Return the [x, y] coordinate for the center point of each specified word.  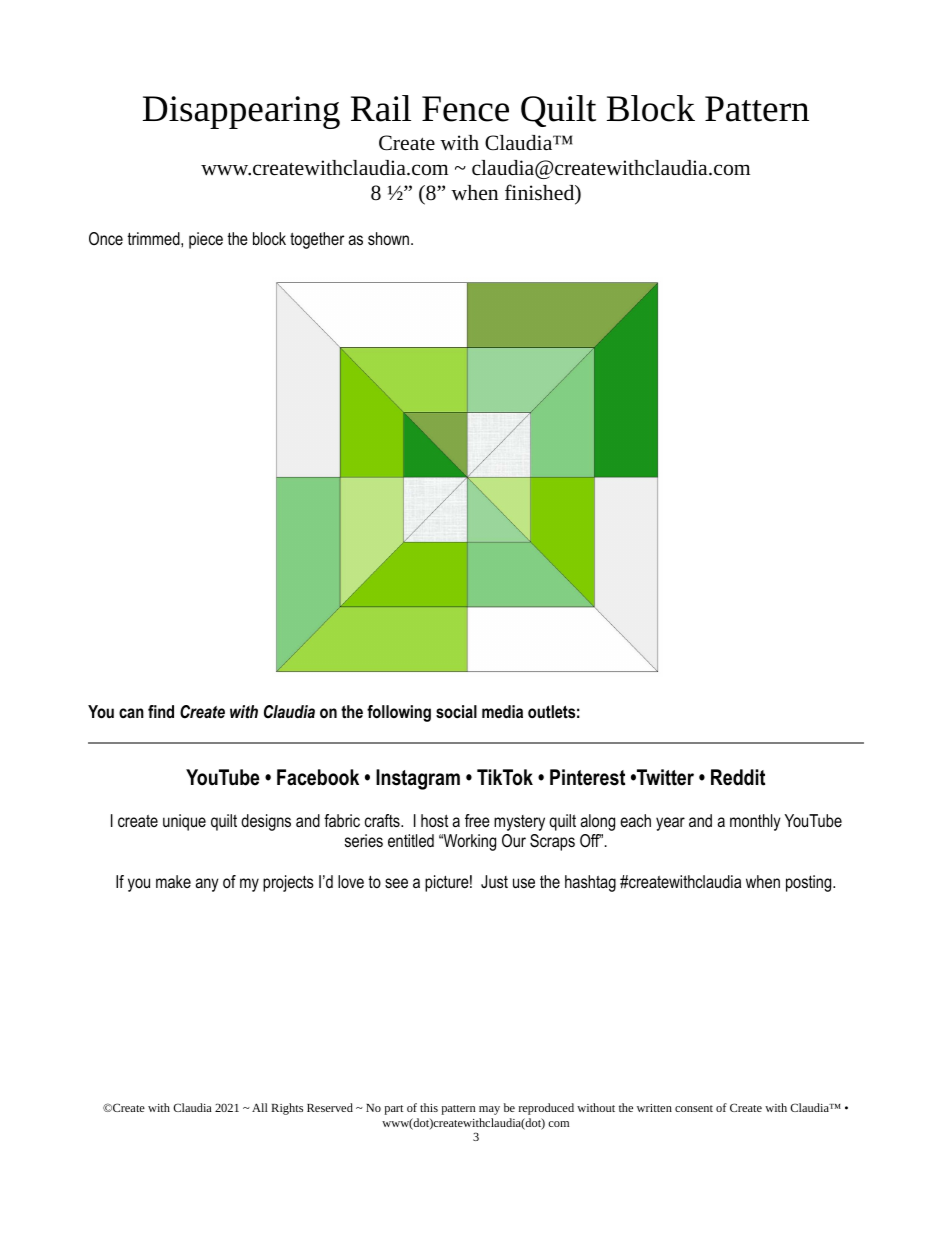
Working [468, 842]
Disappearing [241, 112]
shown [390, 238]
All [260, 1107]
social [456, 711]
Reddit [738, 777]
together [317, 240]
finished [541, 193]
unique [184, 822]
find [161, 711]
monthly [755, 822]
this [429, 1107]
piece [206, 240]
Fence [465, 109]
